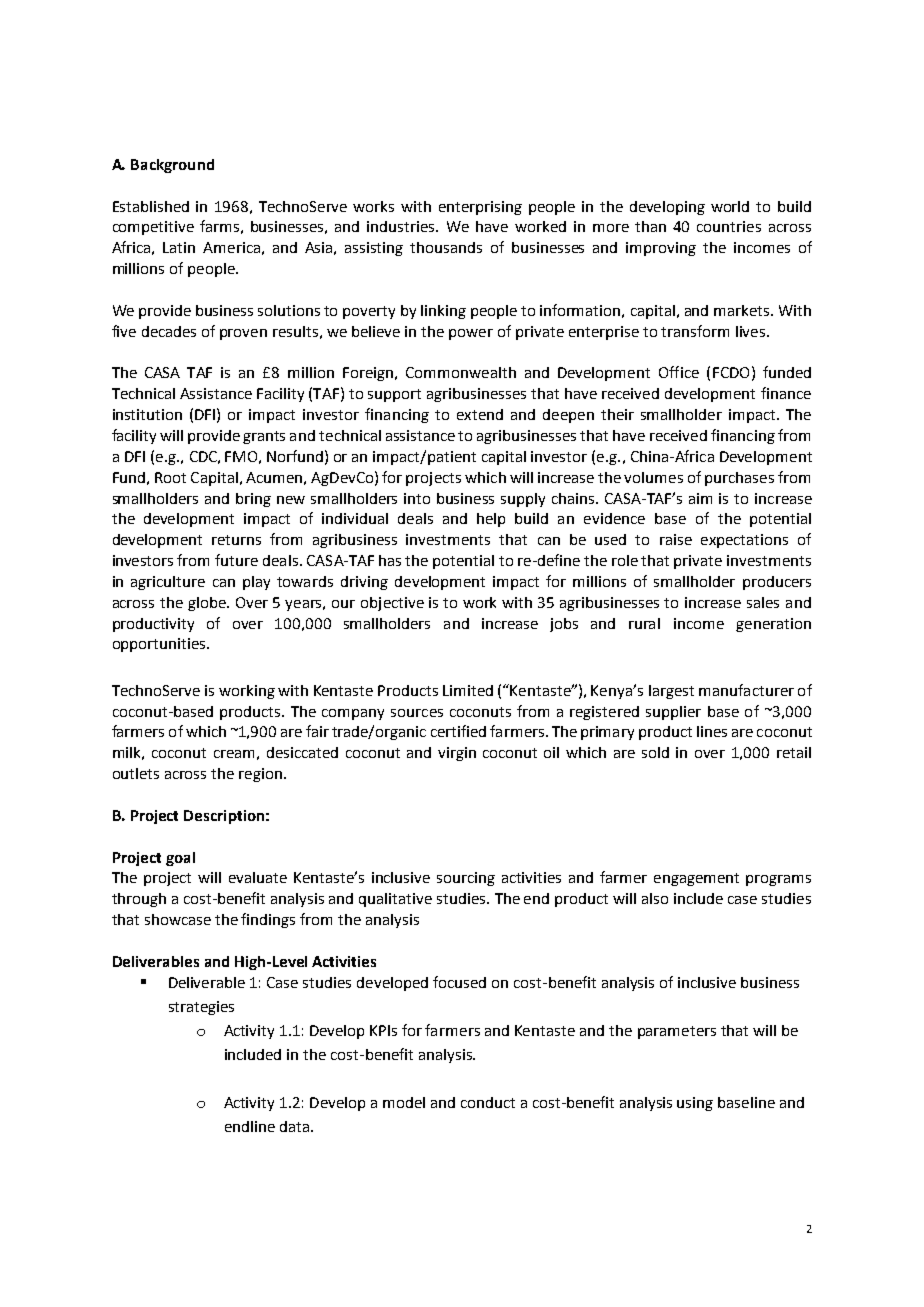  I want to click on Background, so click(172, 166).
